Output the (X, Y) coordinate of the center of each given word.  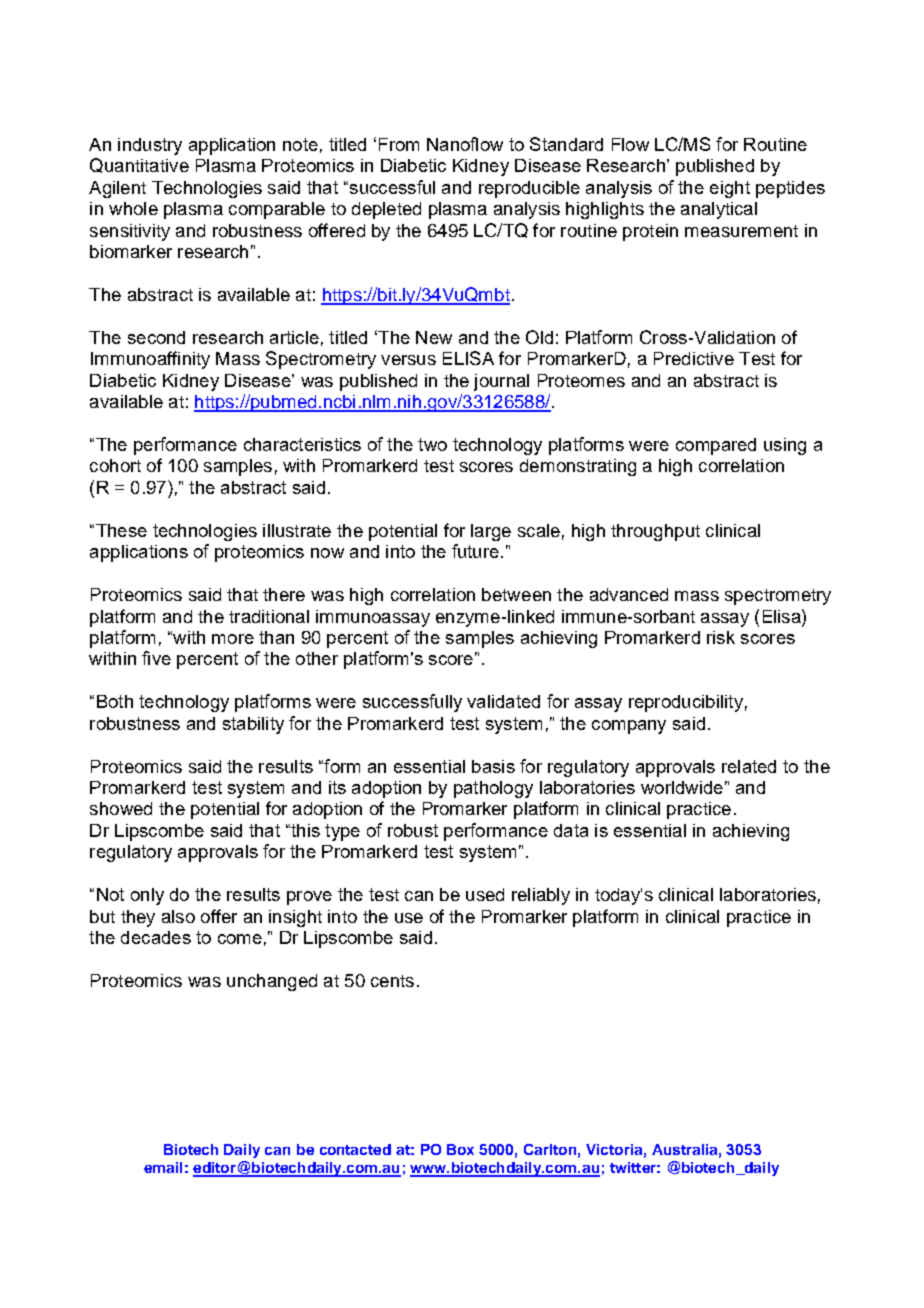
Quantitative (139, 165)
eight (730, 189)
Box (460, 1149)
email (163, 1167)
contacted (355, 1149)
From (399, 144)
